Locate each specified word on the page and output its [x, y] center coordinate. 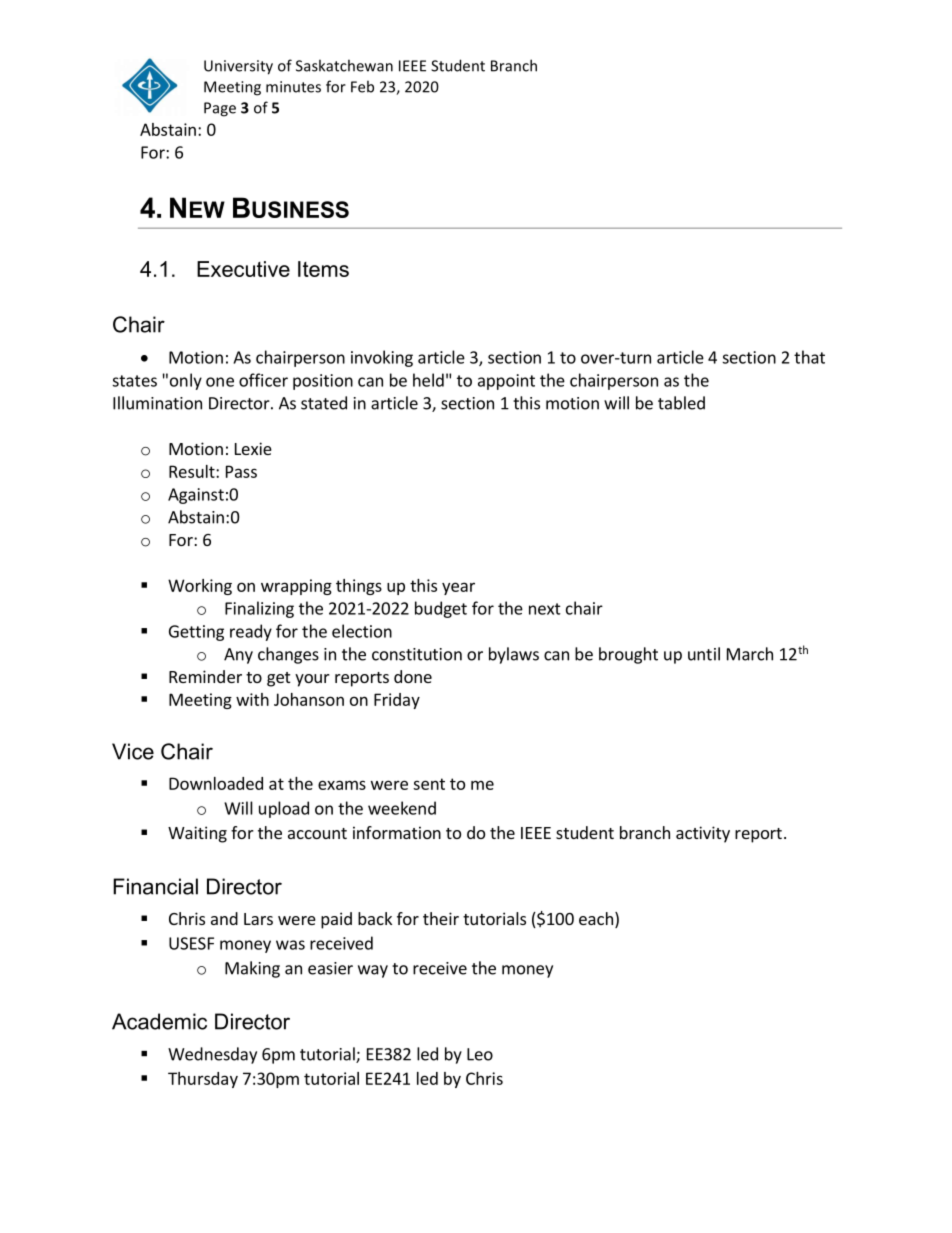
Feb [362, 86]
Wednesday [212, 1055]
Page [220, 109]
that [809, 357]
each [596, 918]
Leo [480, 1054]
